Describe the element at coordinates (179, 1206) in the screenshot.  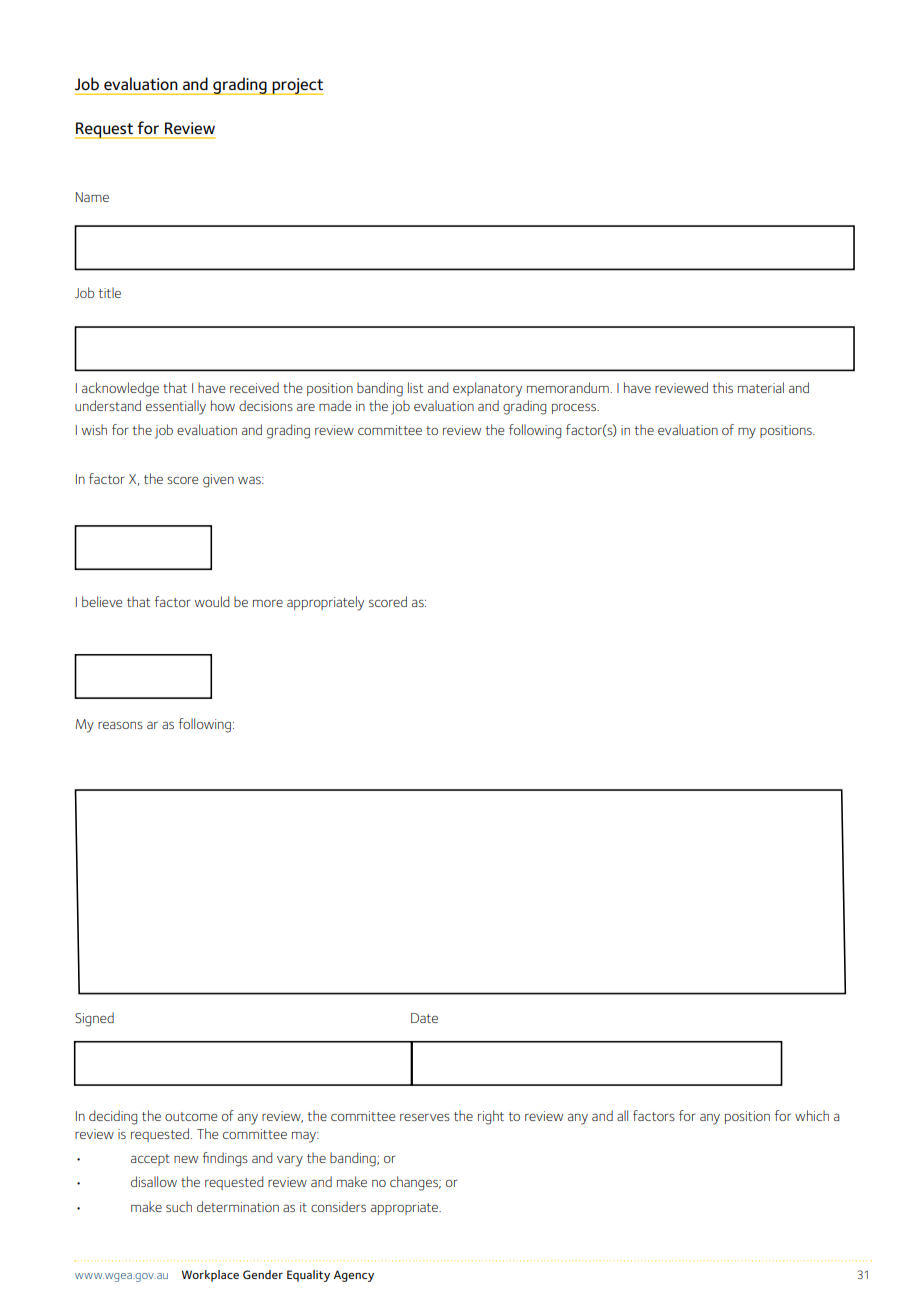
I see `such` at that location.
